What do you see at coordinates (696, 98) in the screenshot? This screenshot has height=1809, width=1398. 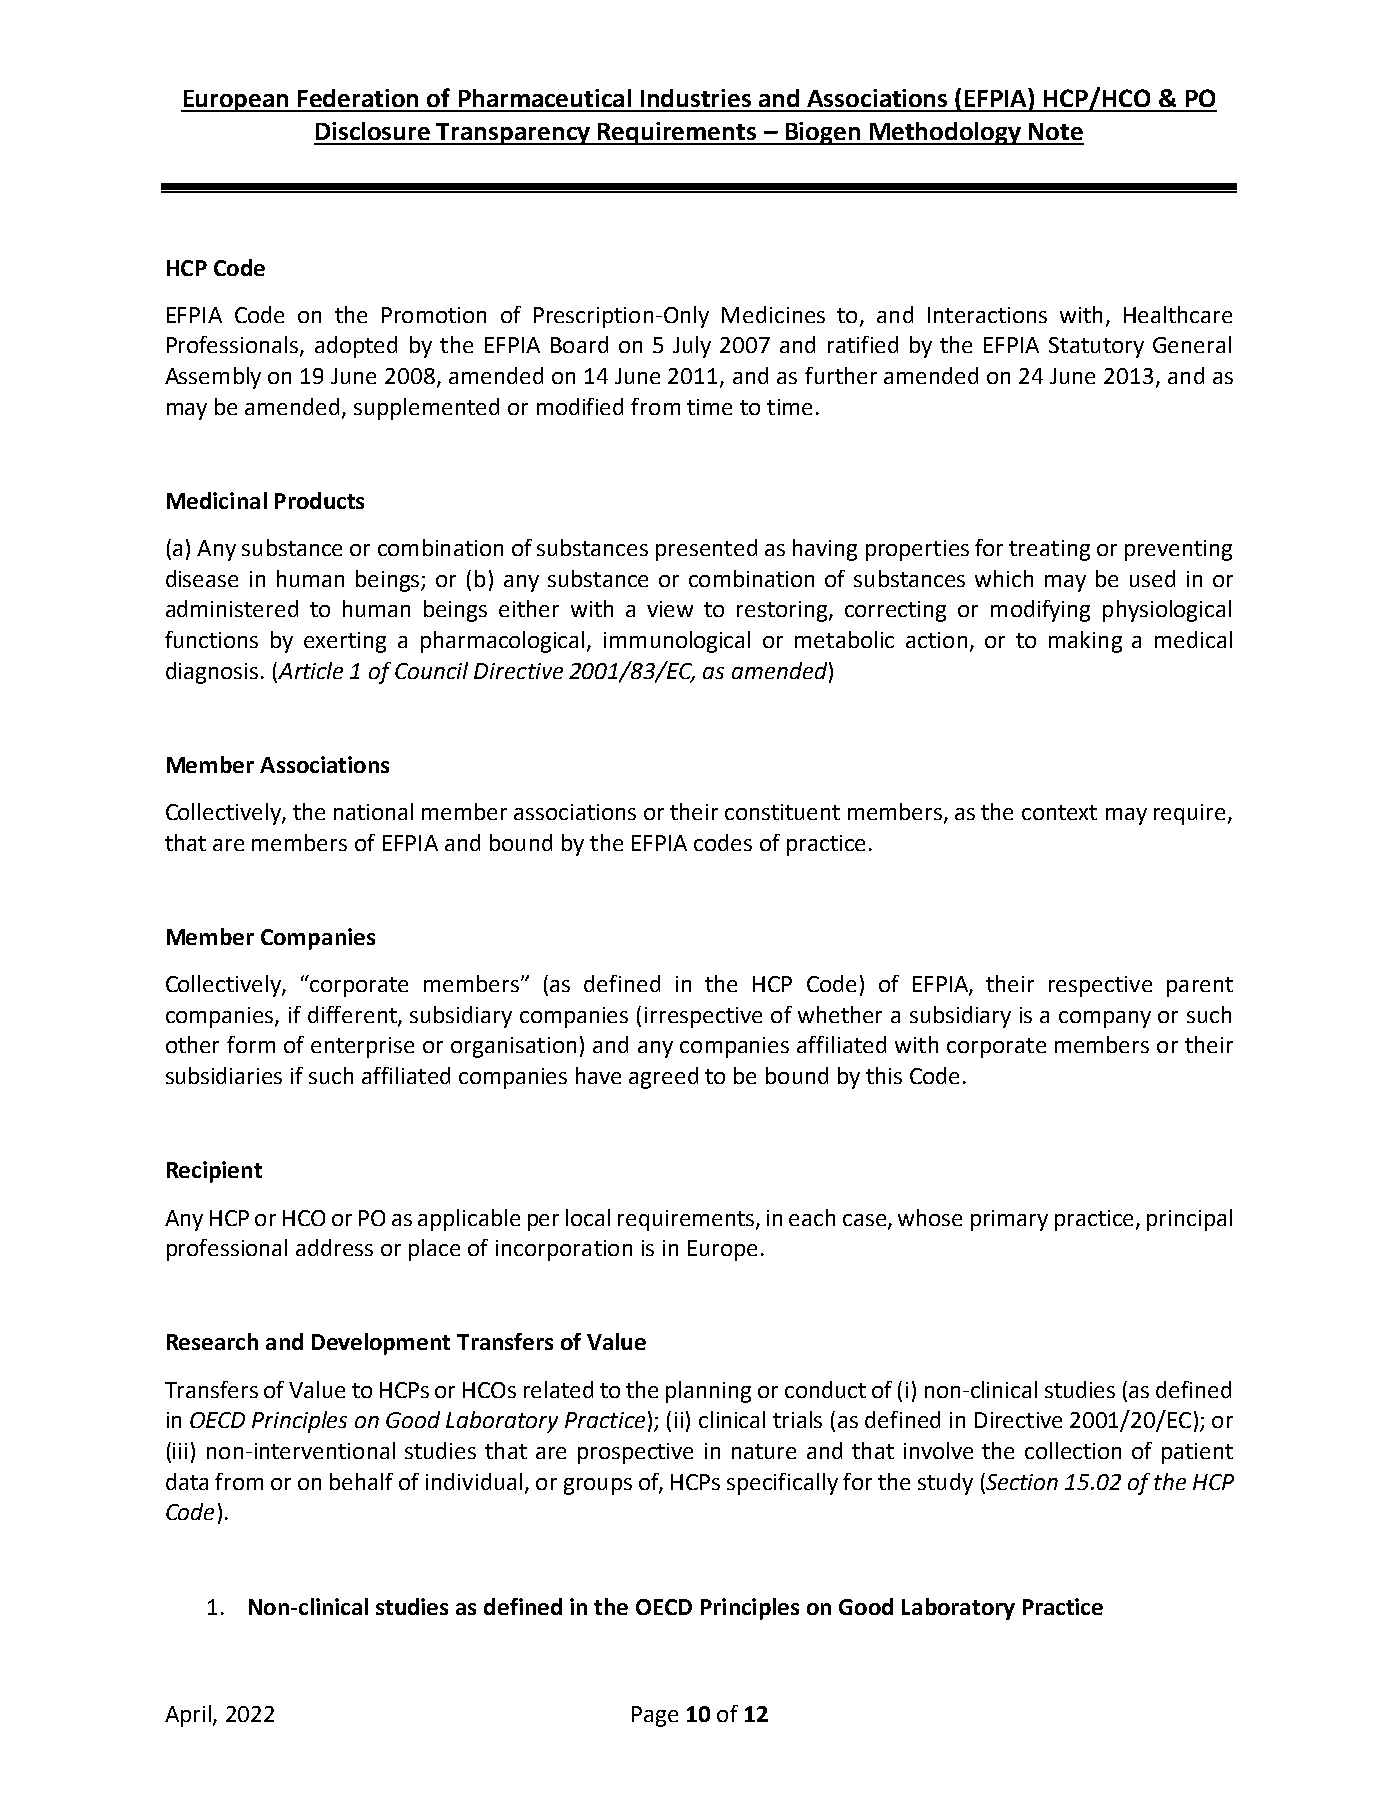 I see `Industries` at bounding box center [696, 98].
